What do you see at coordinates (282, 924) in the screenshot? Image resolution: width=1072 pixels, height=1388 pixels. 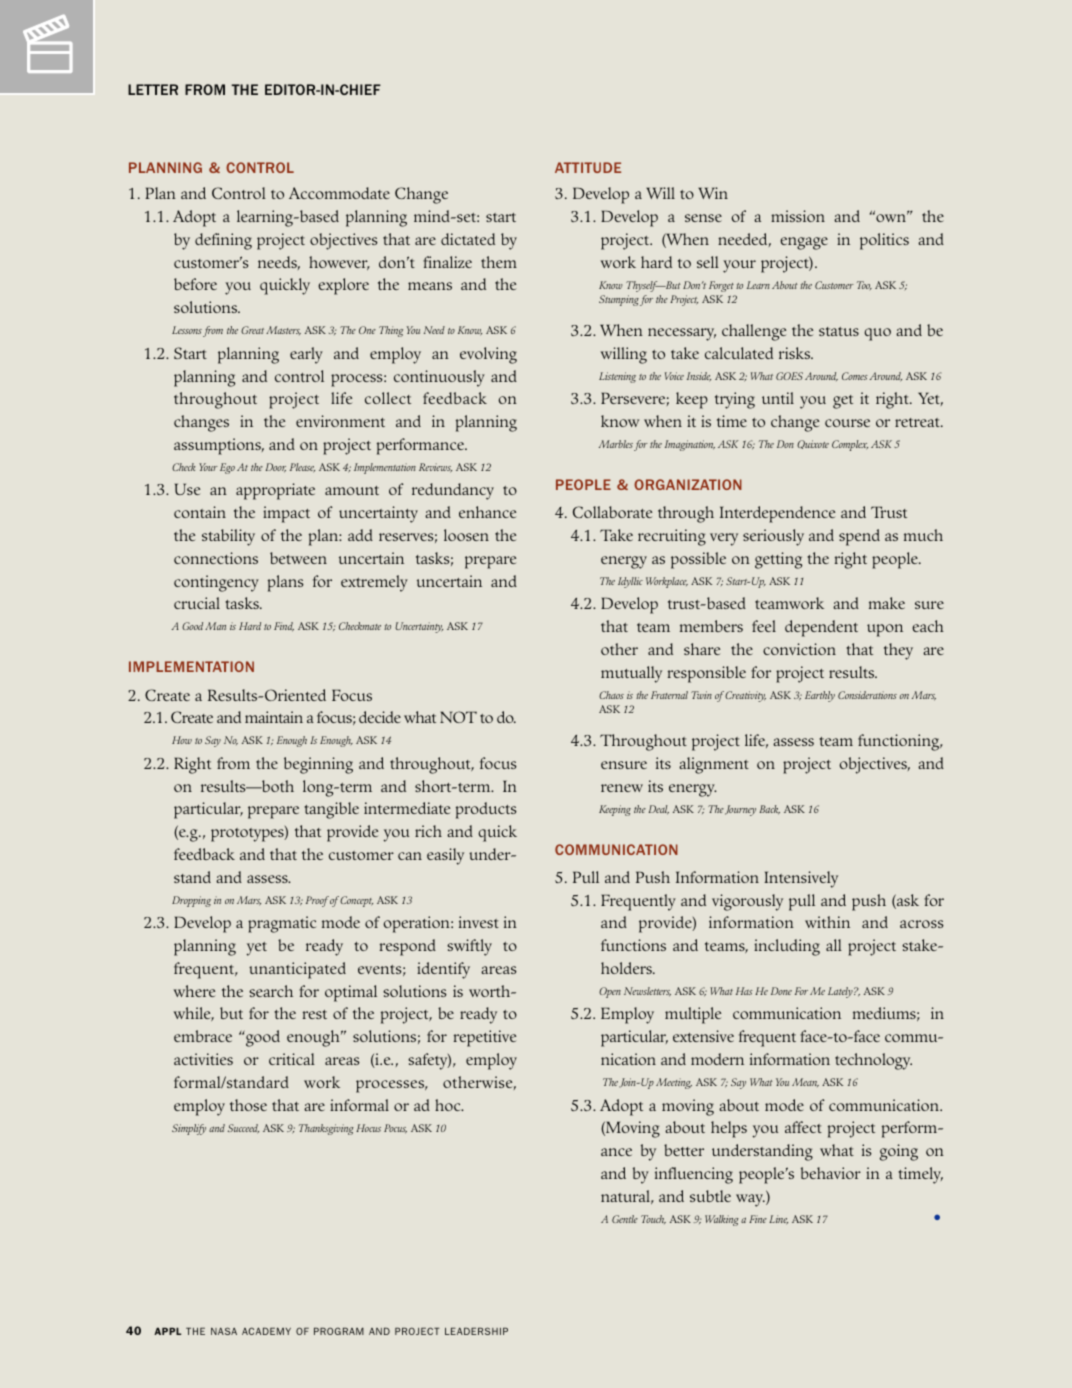 I see `pragmatic` at bounding box center [282, 924].
